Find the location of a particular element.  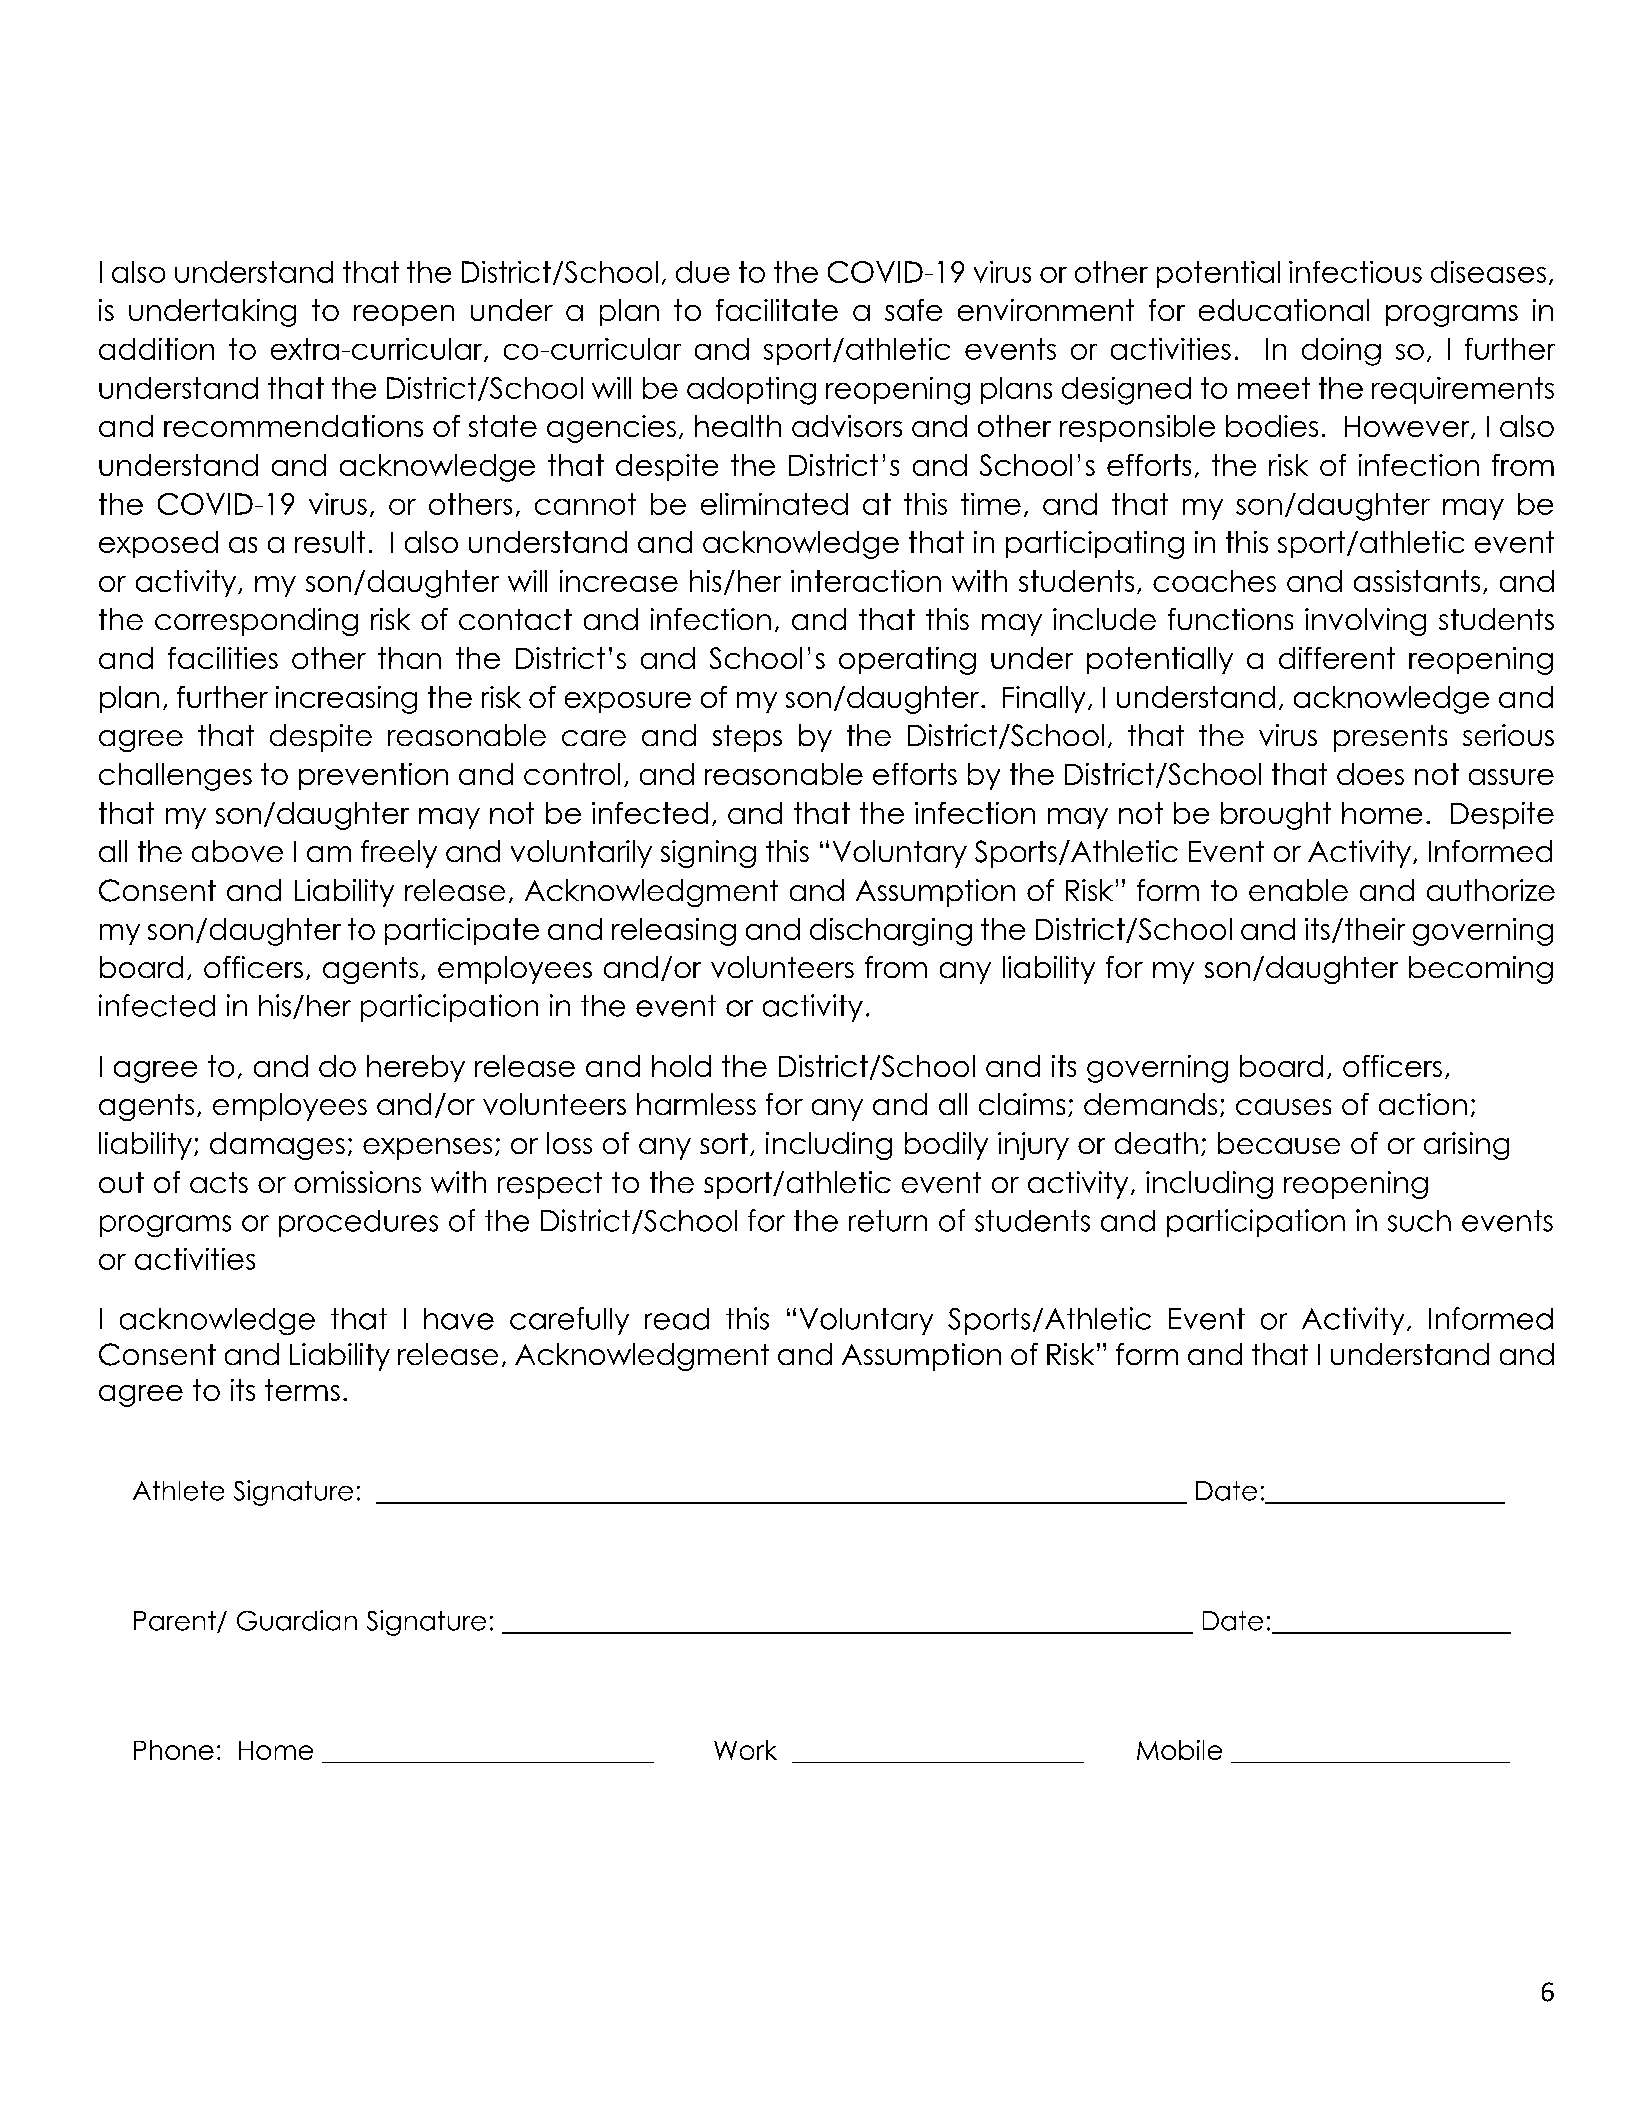

Phone is located at coordinates (174, 1750).
